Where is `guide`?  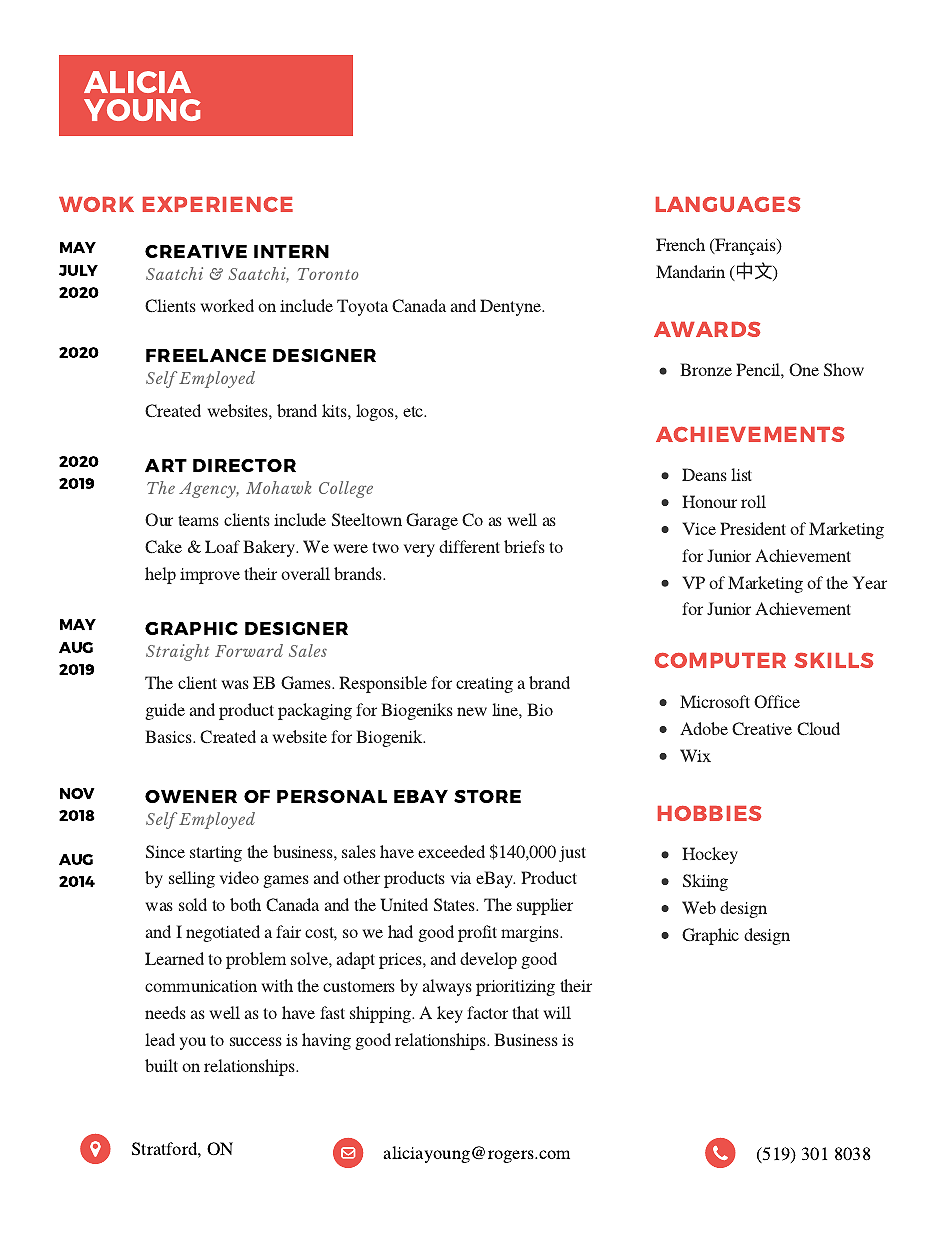
guide is located at coordinates (165, 711).
